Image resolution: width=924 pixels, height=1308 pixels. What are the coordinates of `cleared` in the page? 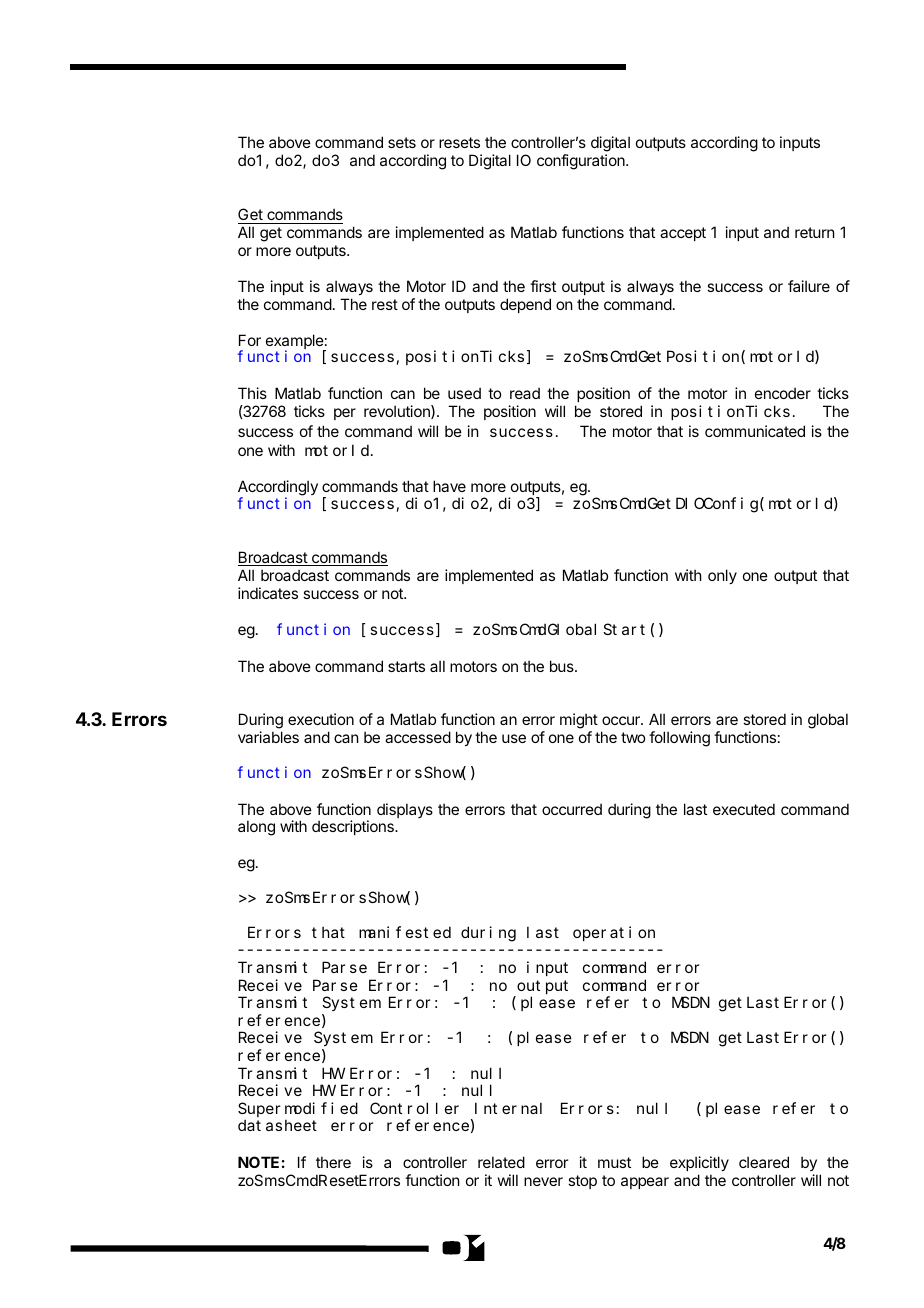 It's located at (764, 1162).
